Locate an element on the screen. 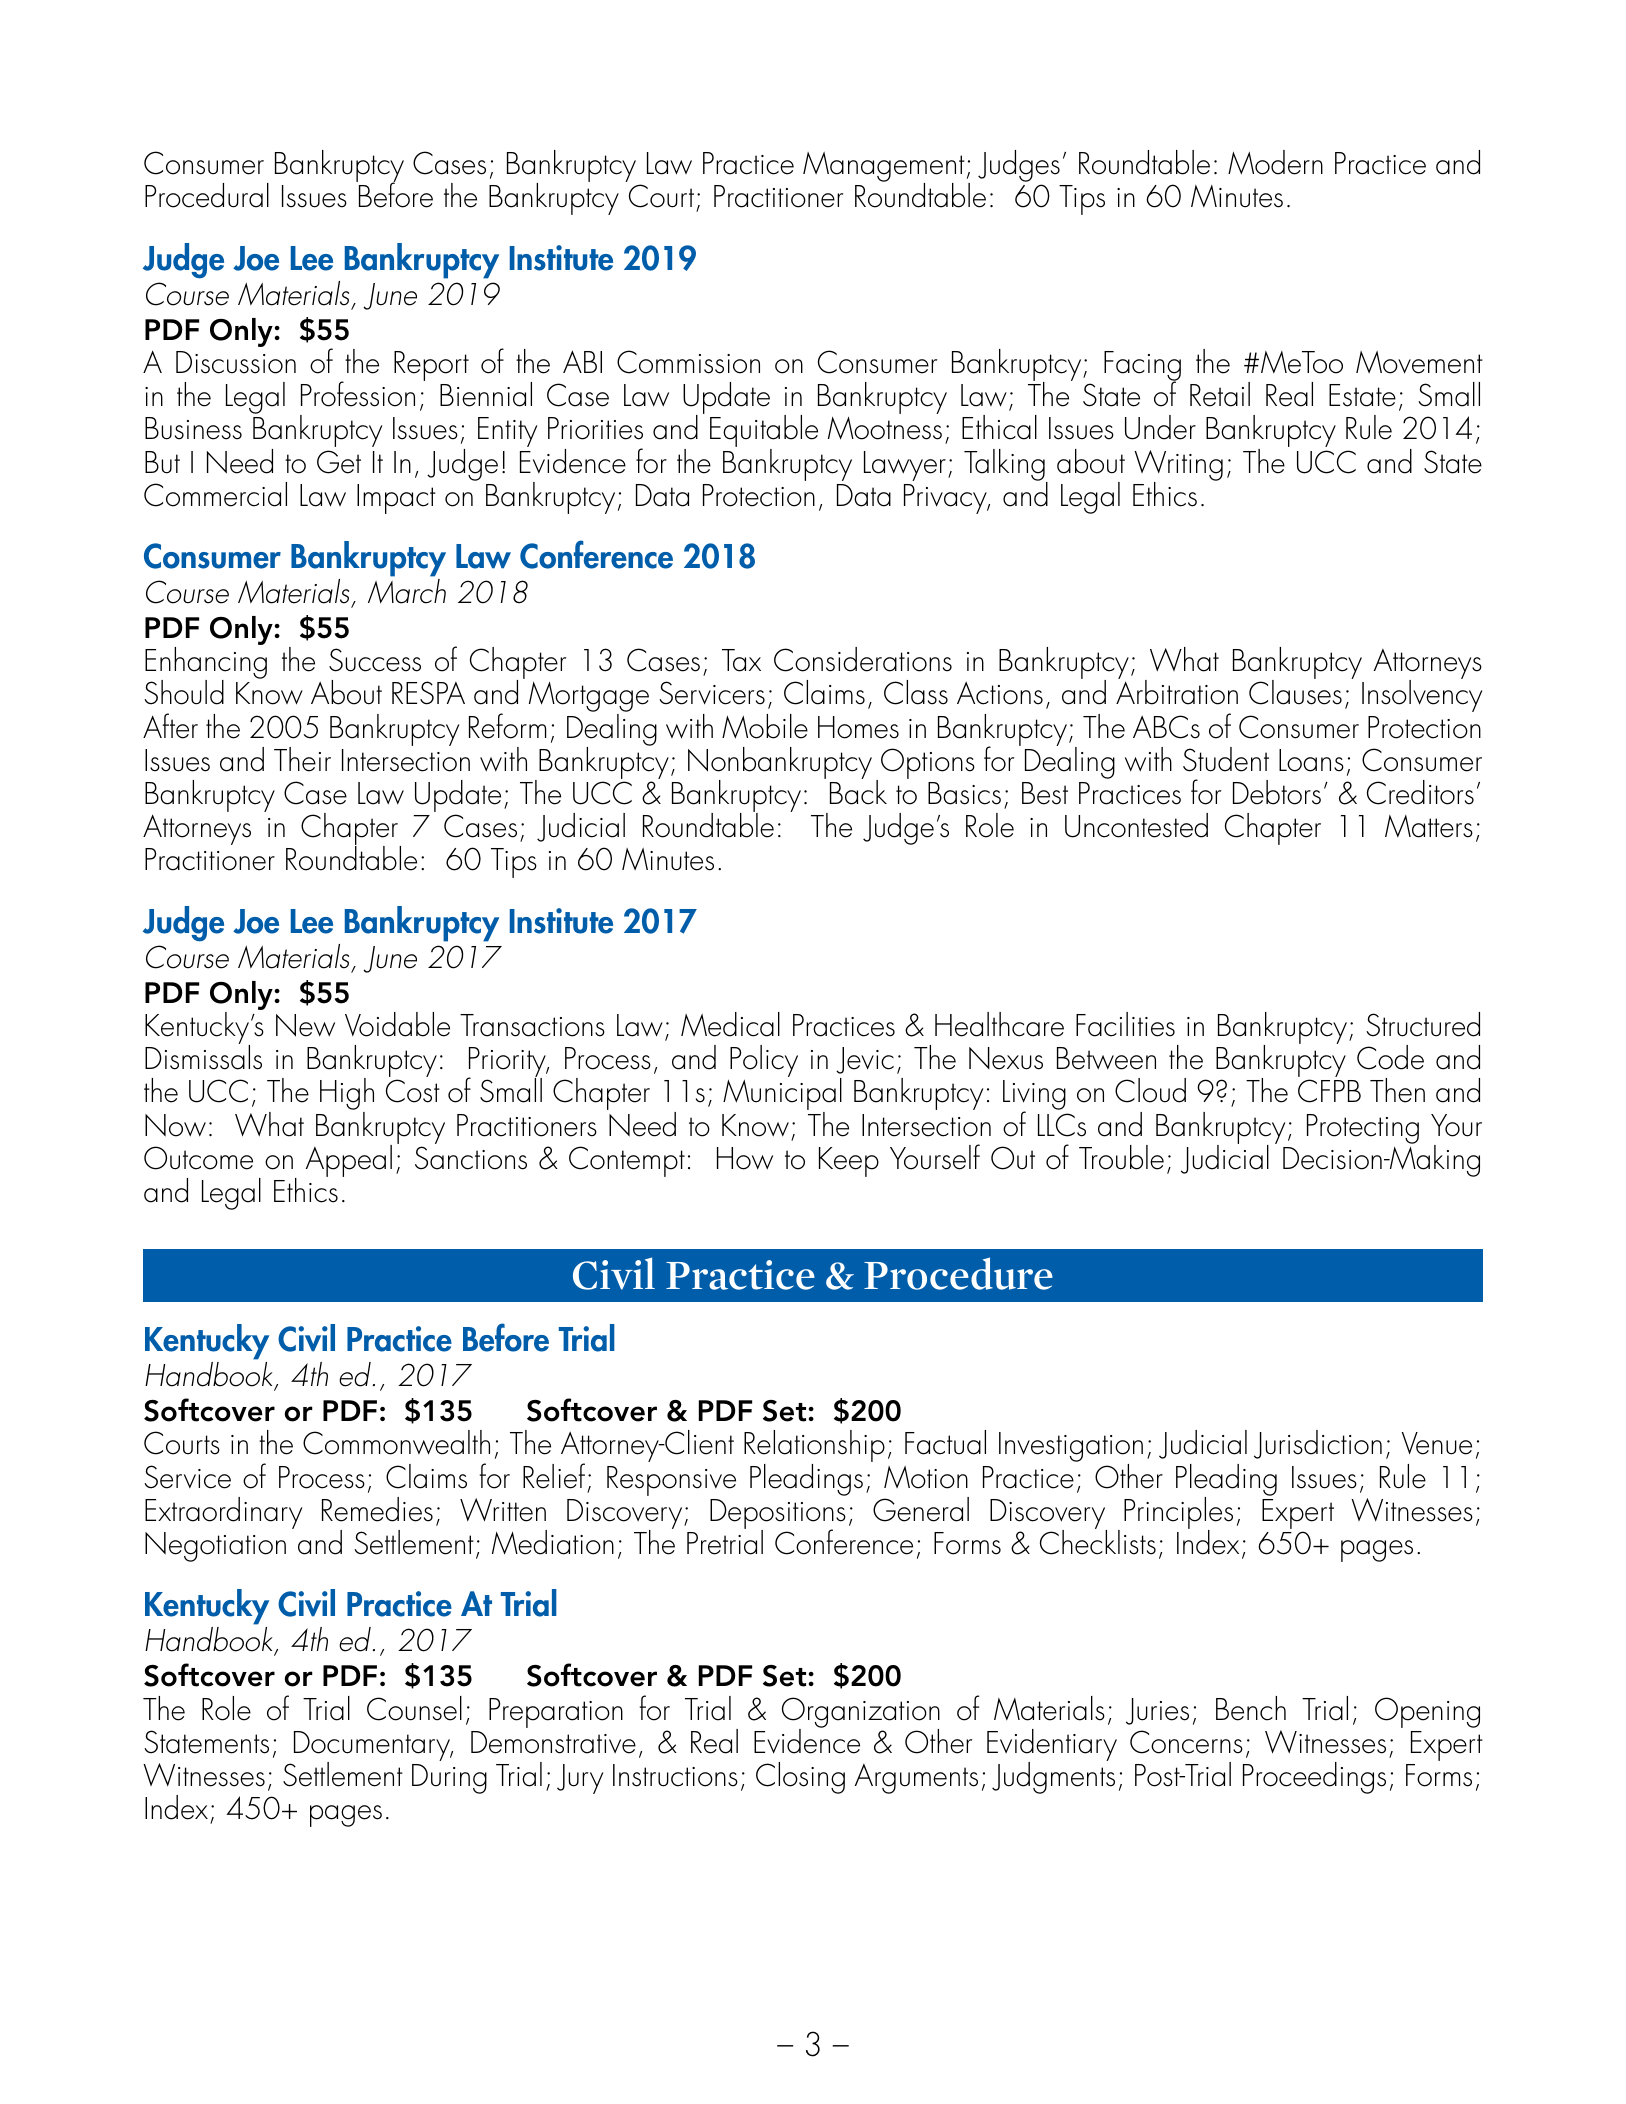 The height and width of the screenshot is (2104, 1626). Bench is located at coordinates (1251, 1708).
